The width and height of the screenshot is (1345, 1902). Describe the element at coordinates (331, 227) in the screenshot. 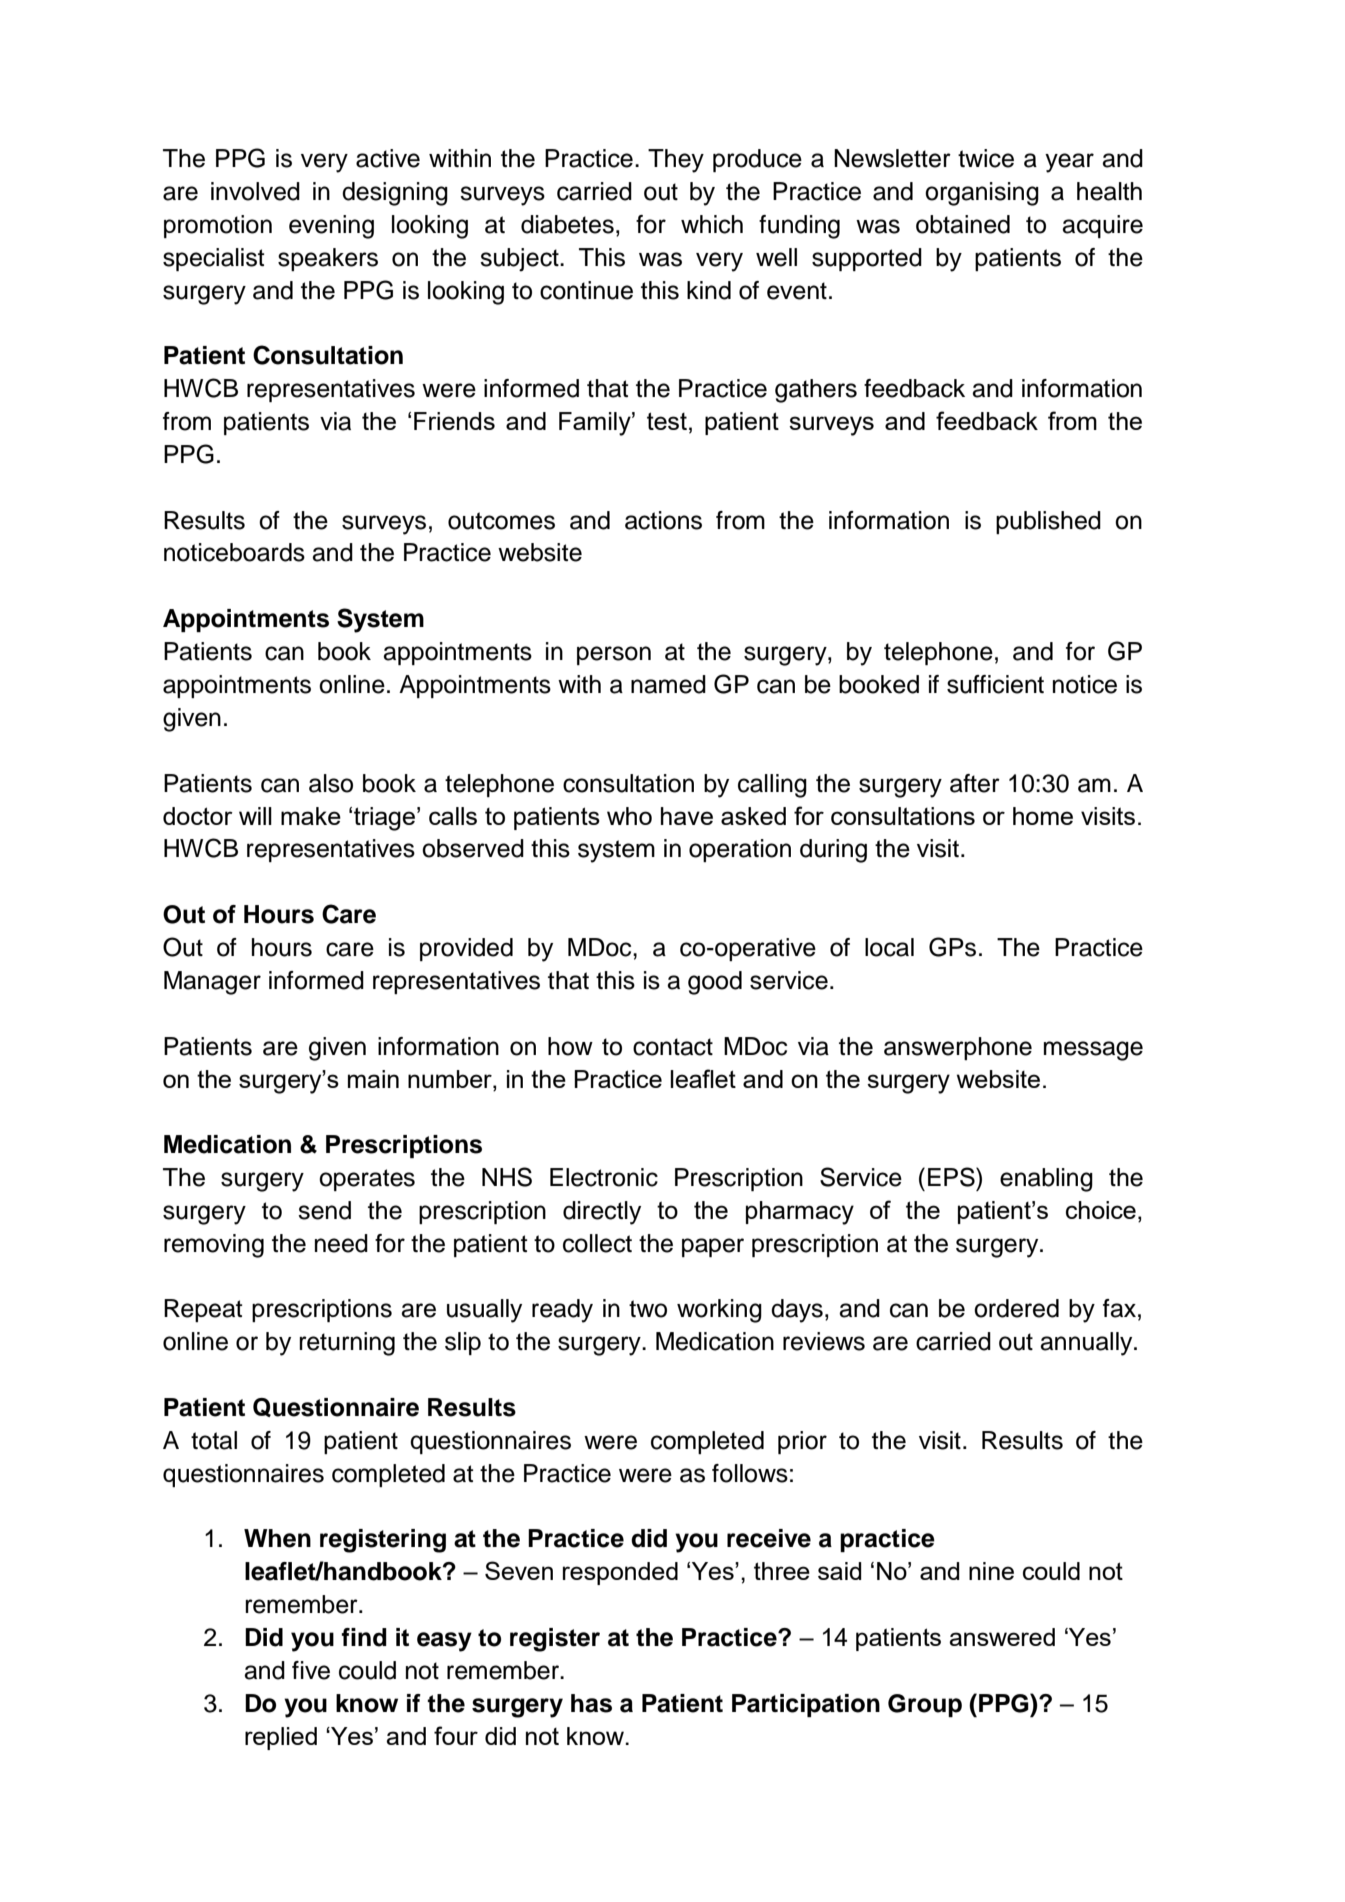

I see `evening` at that location.
